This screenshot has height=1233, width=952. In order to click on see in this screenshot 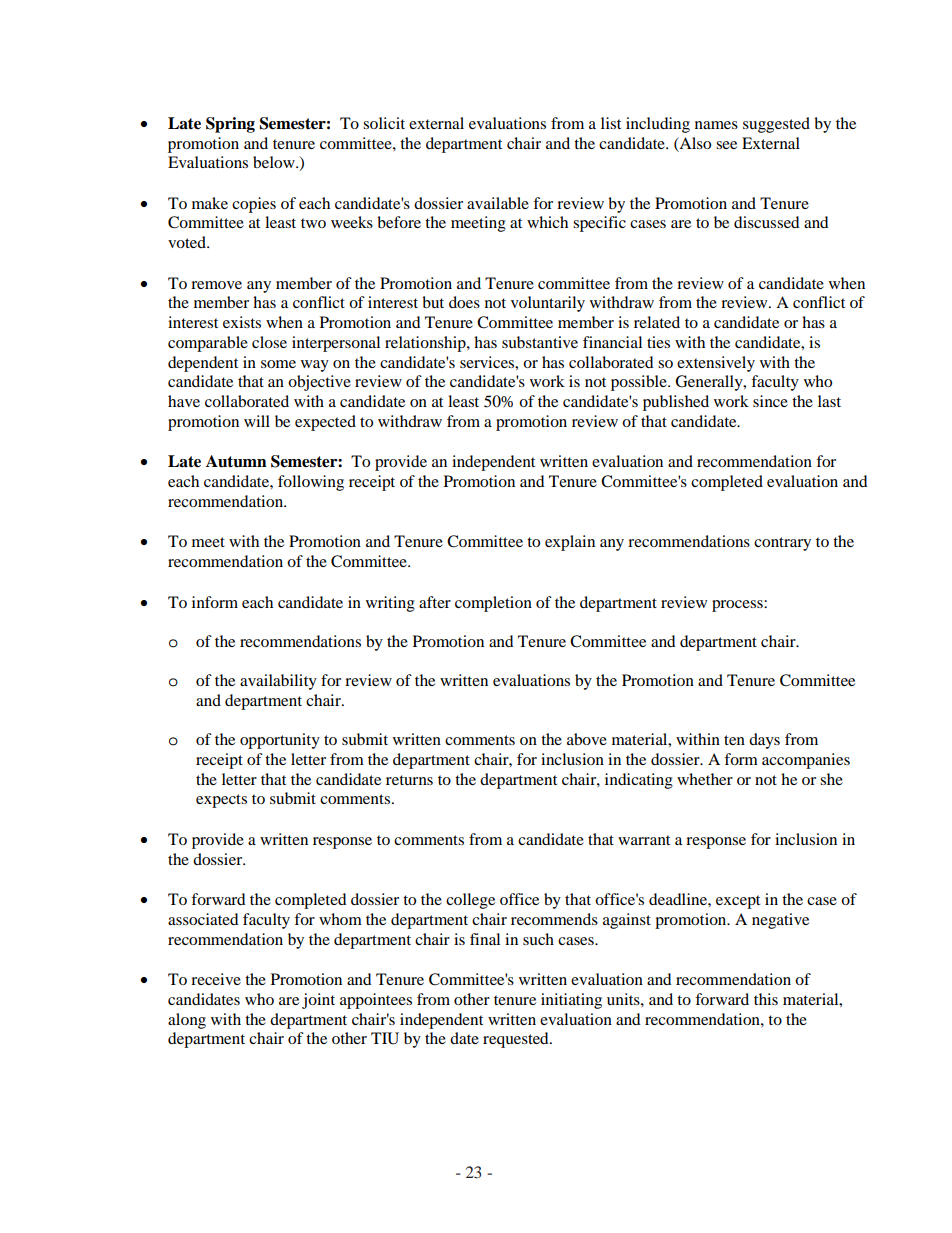, I will do `click(726, 145)`.
